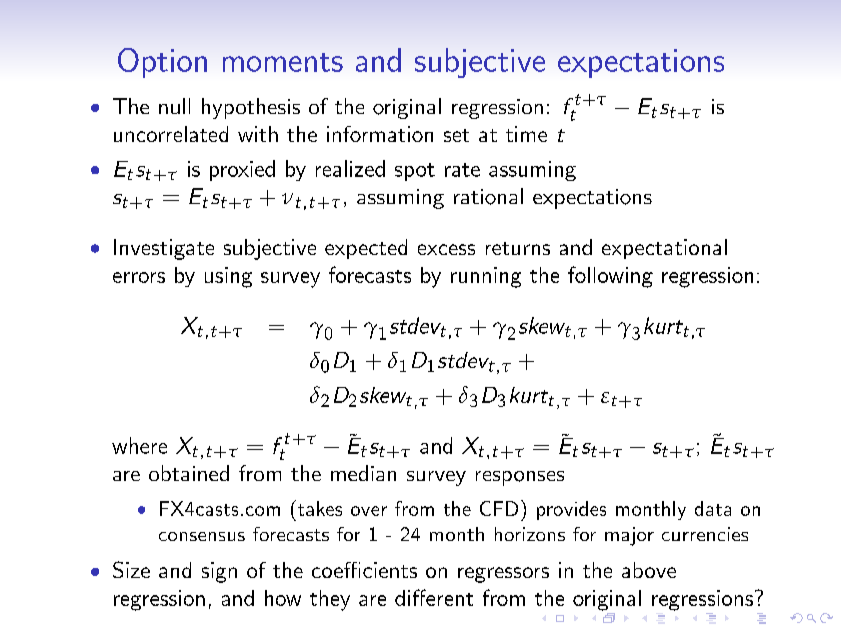 The image size is (841, 631). What do you see at coordinates (380, 134) in the document?
I see `information` at bounding box center [380, 134].
